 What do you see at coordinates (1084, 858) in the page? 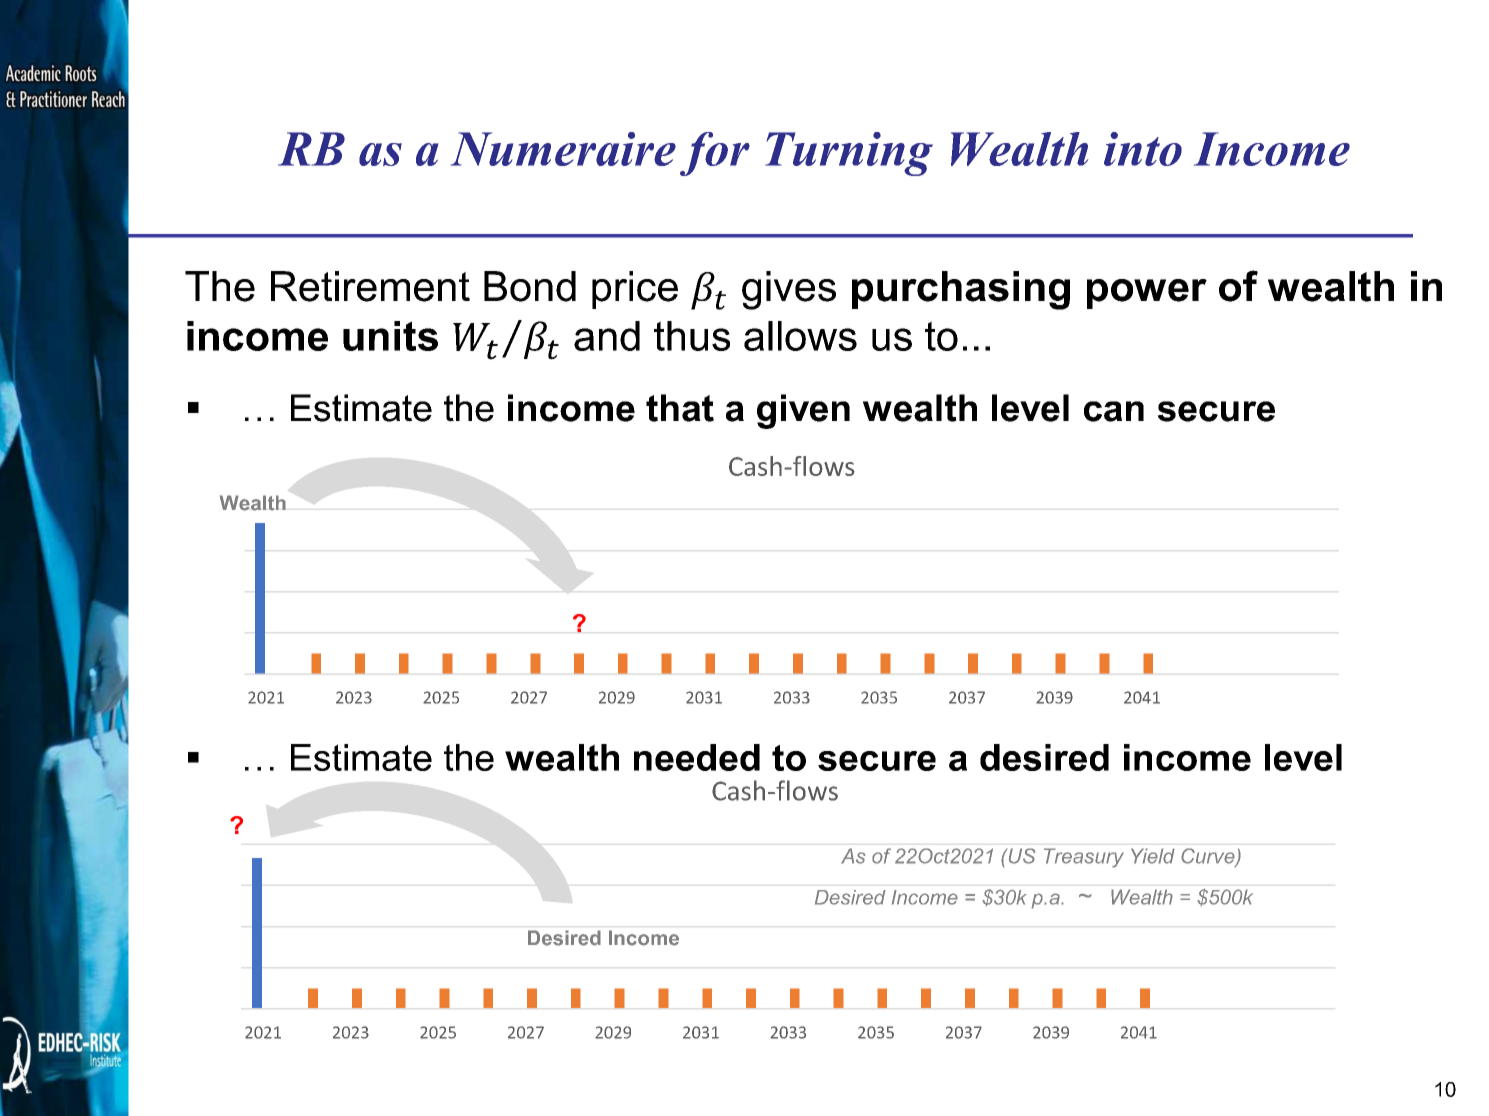
I see `Treasury` at bounding box center [1084, 858].
